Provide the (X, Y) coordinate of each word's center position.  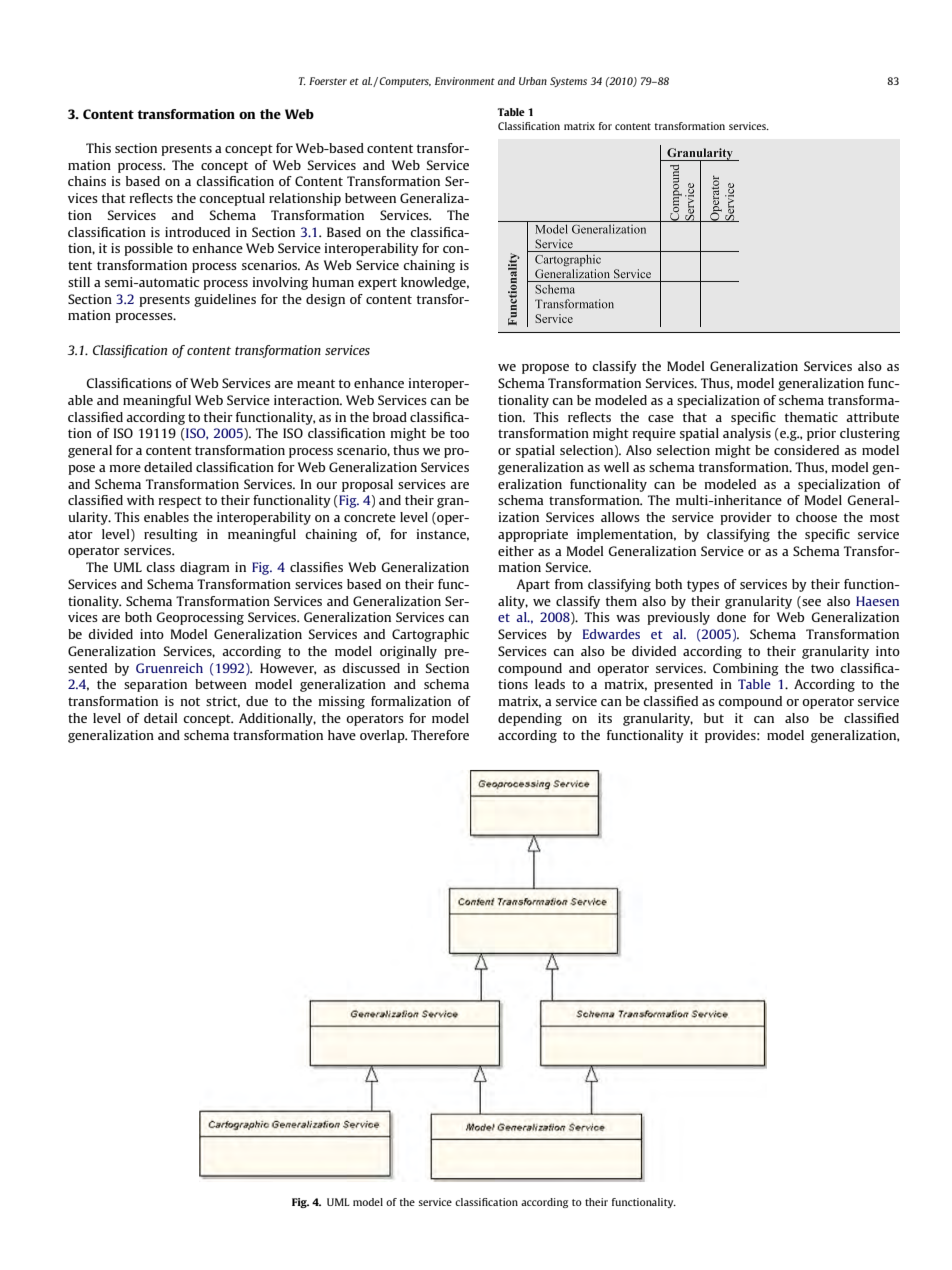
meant (316, 383)
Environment (465, 81)
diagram (205, 568)
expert (377, 284)
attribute (872, 417)
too (459, 433)
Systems (568, 82)
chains (87, 181)
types (703, 586)
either (516, 551)
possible (148, 249)
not (190, 701)
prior (821, 434)
